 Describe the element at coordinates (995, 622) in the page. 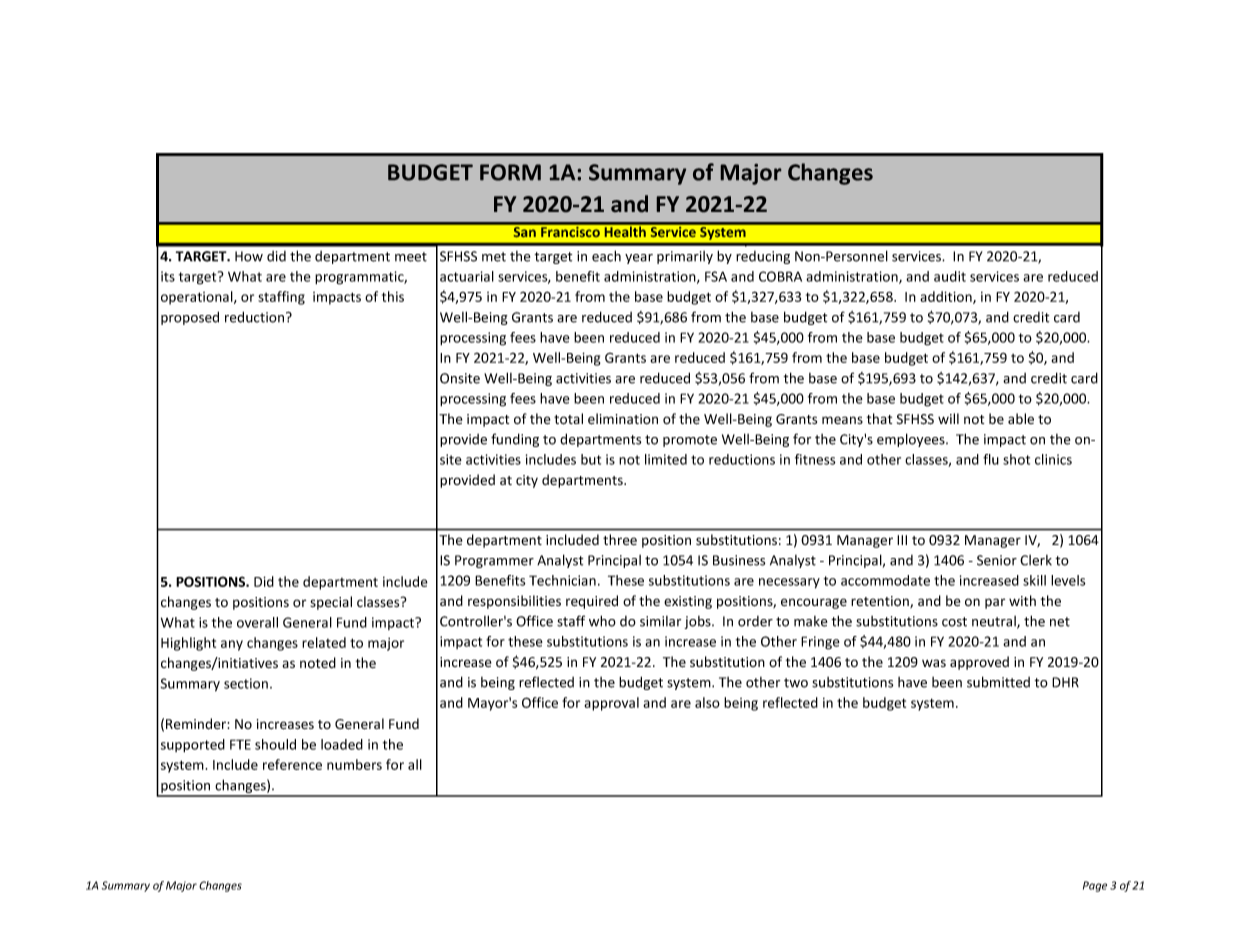

I see `neutral` at that location.
